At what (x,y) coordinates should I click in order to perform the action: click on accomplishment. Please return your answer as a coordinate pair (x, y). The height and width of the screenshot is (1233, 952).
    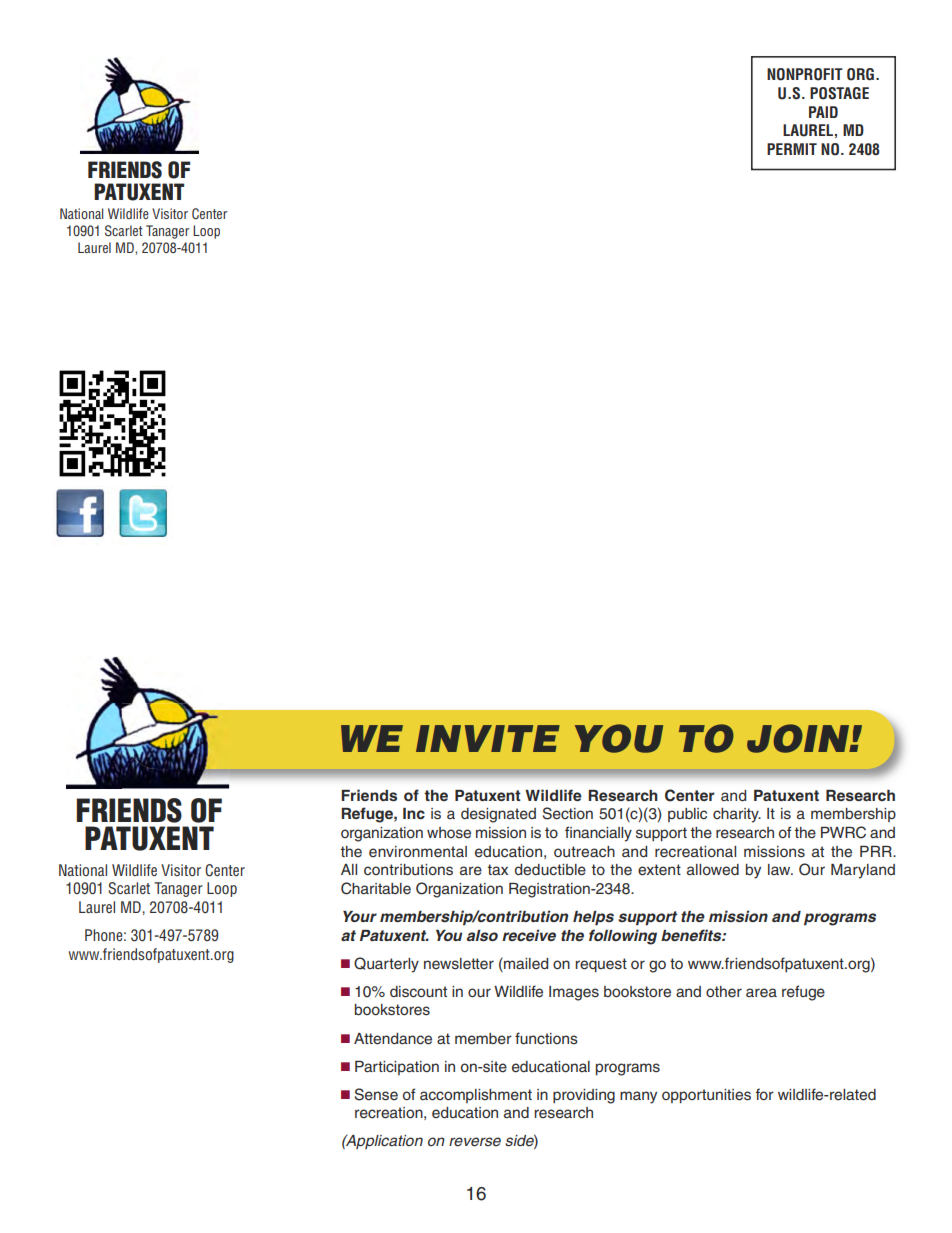
    Looking at the image, I should click on (476, 1096).
